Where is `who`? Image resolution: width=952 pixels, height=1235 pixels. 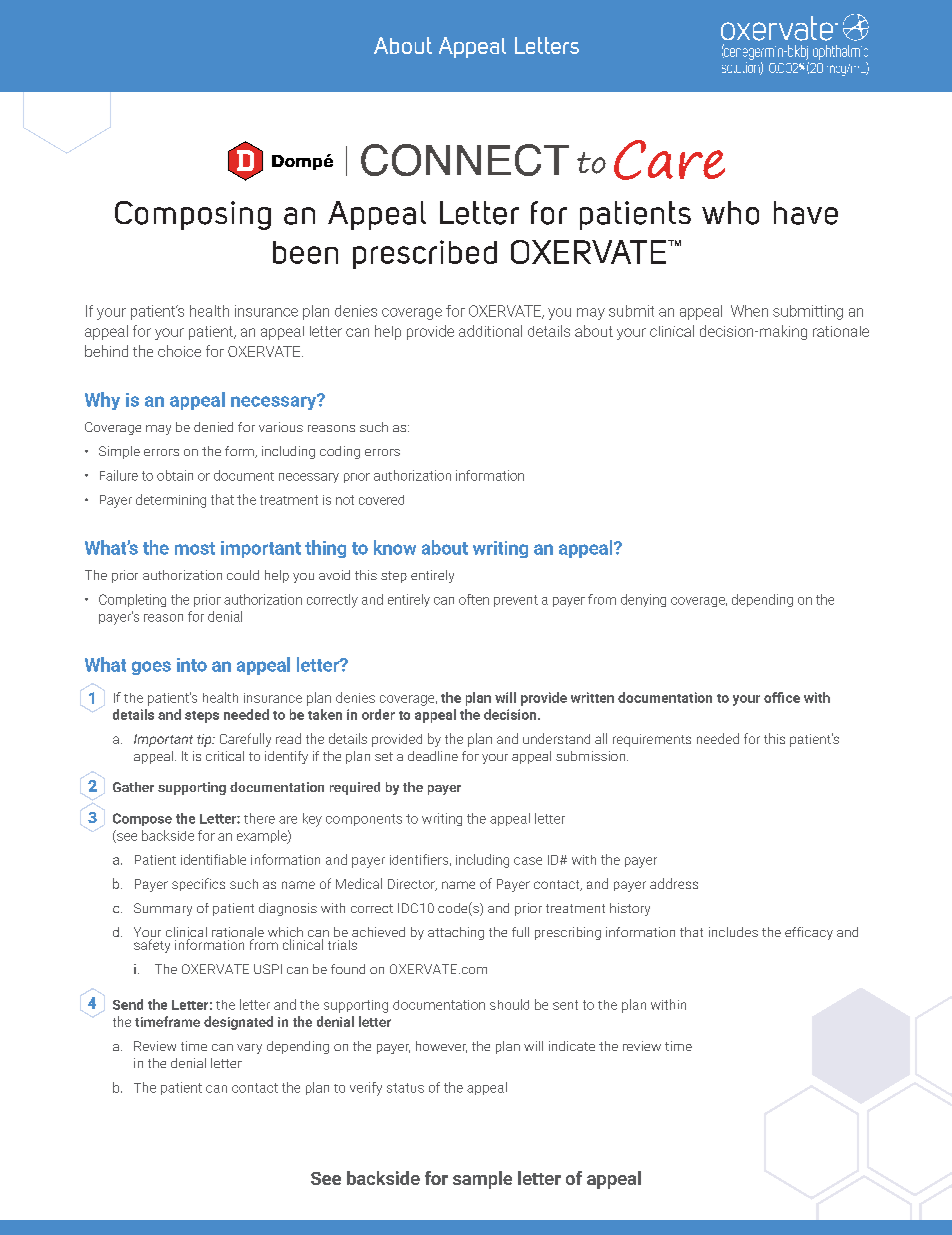 who is located at coordinates (730, 213).
